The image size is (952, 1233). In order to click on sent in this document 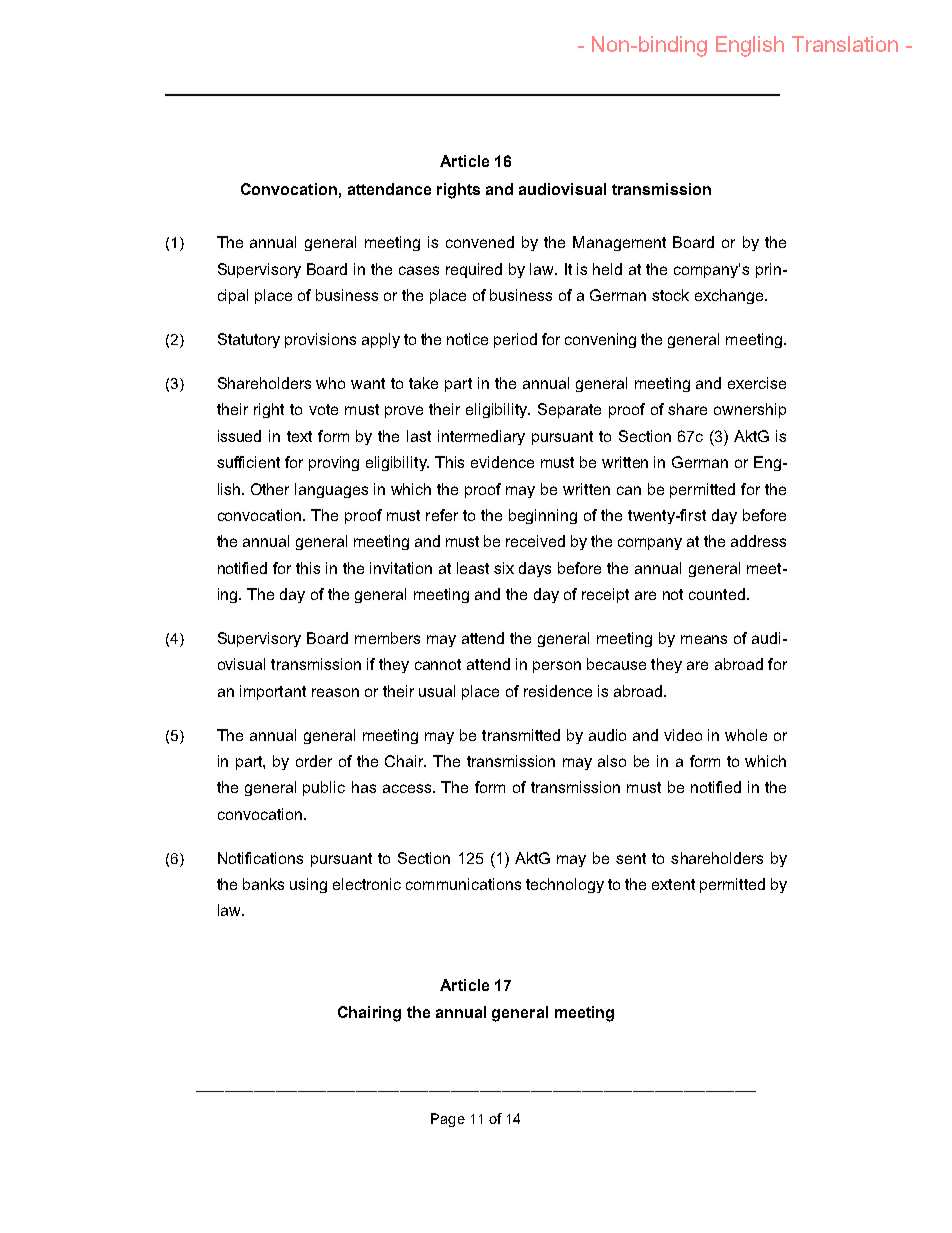, I will do `click(631, 858)`.
